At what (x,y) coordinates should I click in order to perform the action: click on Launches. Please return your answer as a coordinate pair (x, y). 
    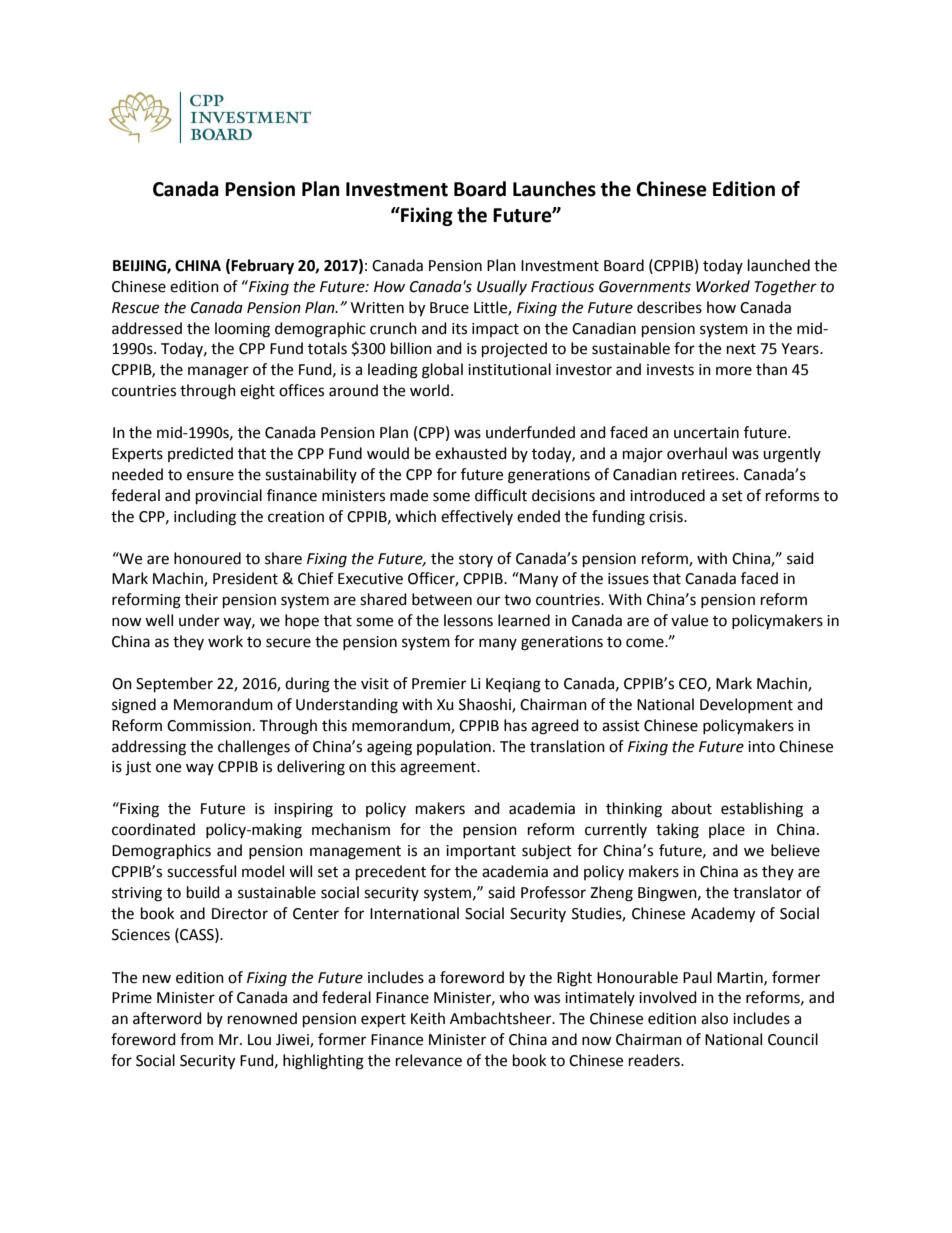
    Looking at the image, I should click on (554, 189).
